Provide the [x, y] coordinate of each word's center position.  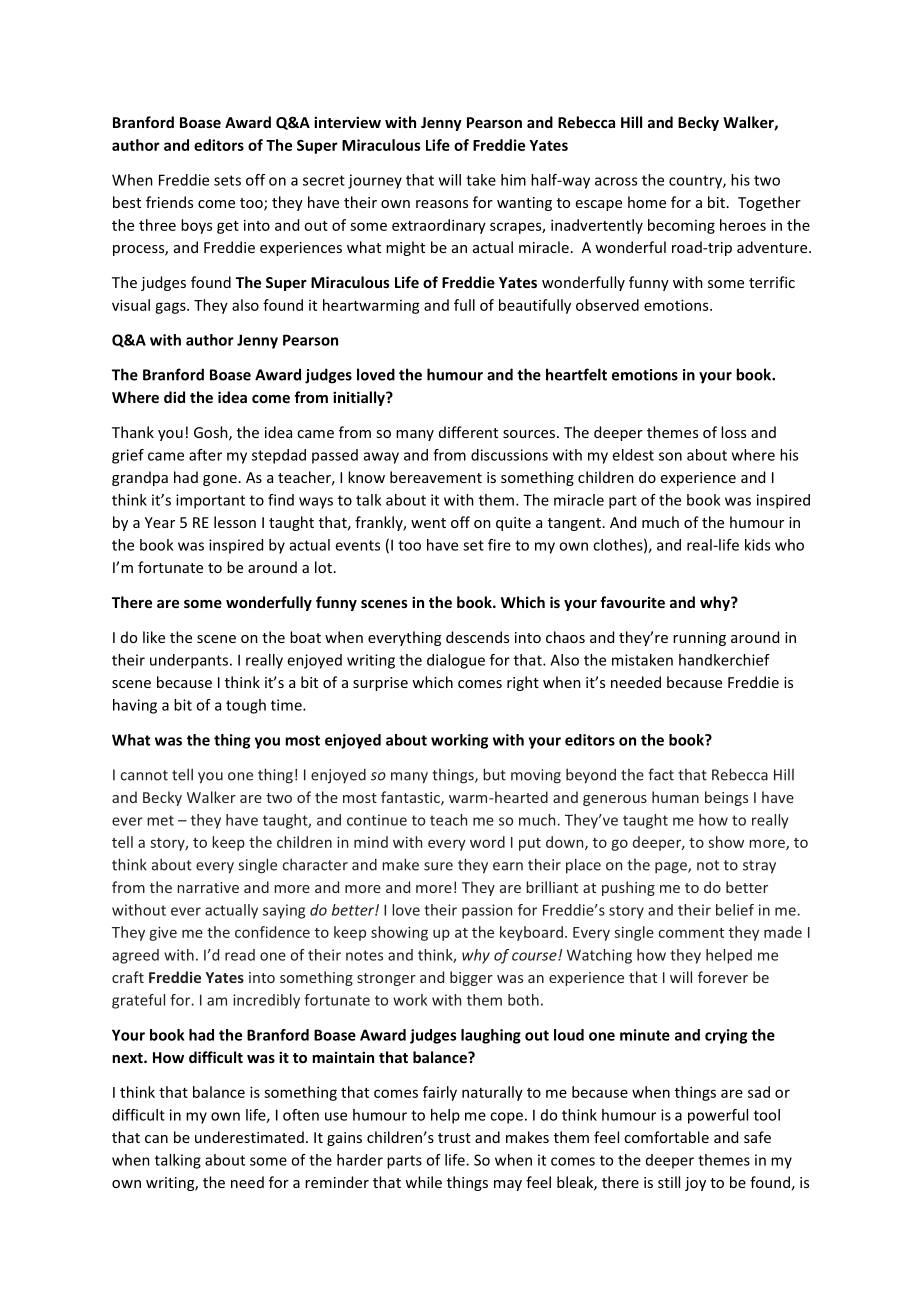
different [468, 432]
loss [733, 432]
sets [227, 180]
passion [487, 911]
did [174, 397]
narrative [208, 887]
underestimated [249, 1137]
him [513, 180]
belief [735, 910]
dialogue [456, 661]
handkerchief [724, 660]
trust [454, 1138]
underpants [190, 661]
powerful [718, 1116]
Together [769, 203]
